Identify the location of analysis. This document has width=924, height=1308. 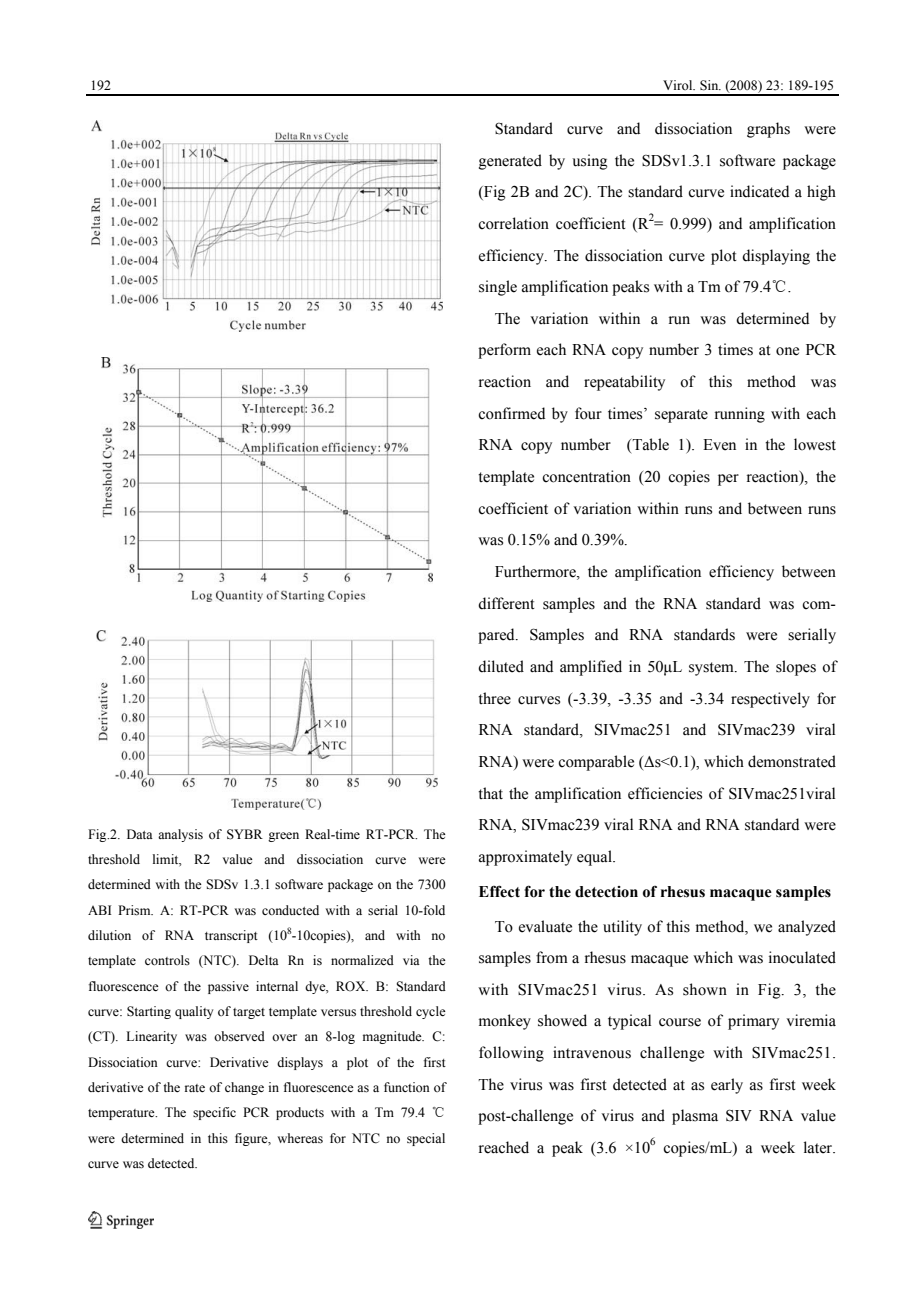
(180, 835).
